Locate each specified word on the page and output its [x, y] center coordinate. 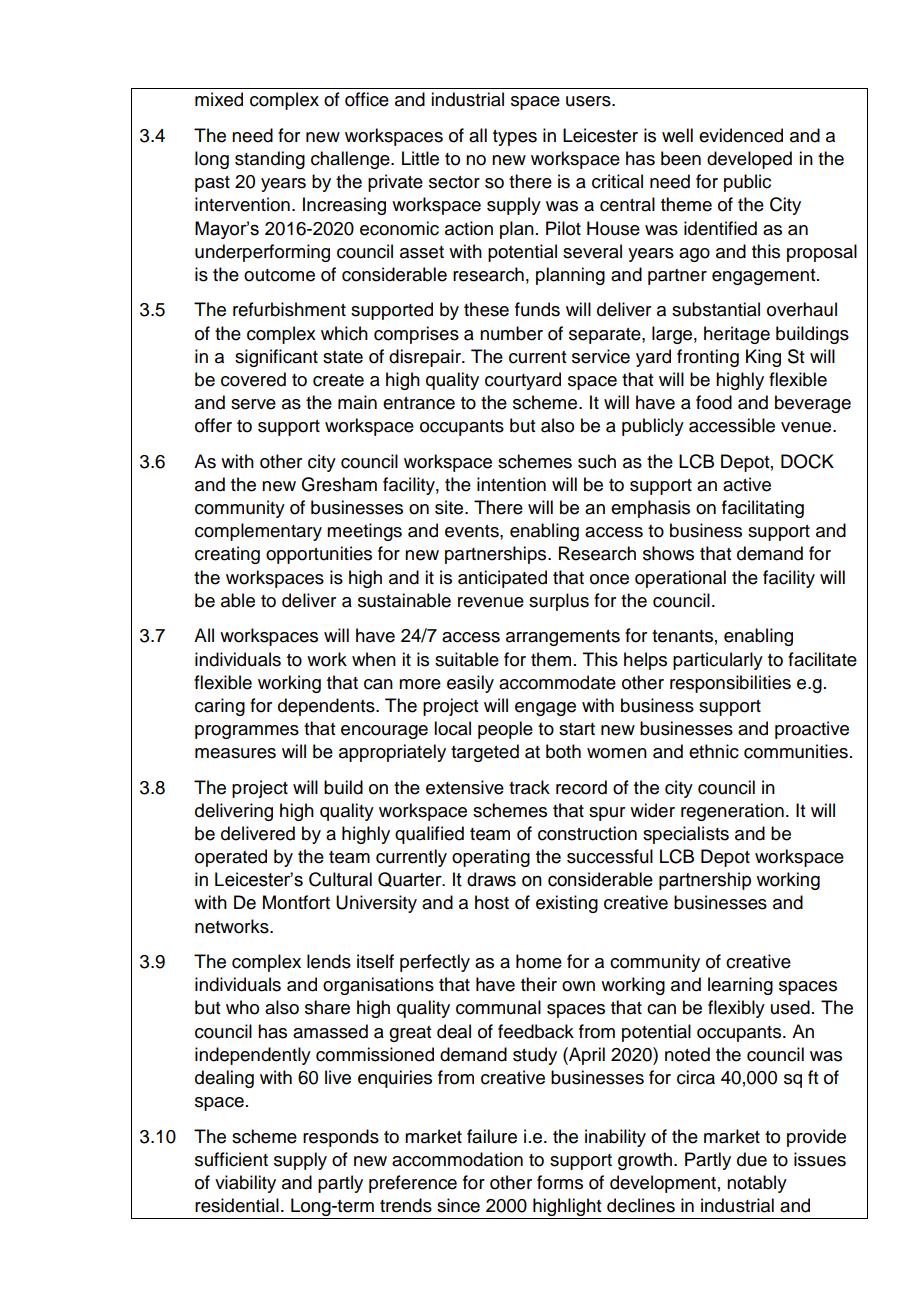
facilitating [763, 509]
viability [245, 1184]
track [529, 787]
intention [511, 484]
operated [231, 858]
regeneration [732, 812]
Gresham [339, 484]
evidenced [741, 135]
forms [560, 1182]
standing [270, 160]
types [515, 138]
